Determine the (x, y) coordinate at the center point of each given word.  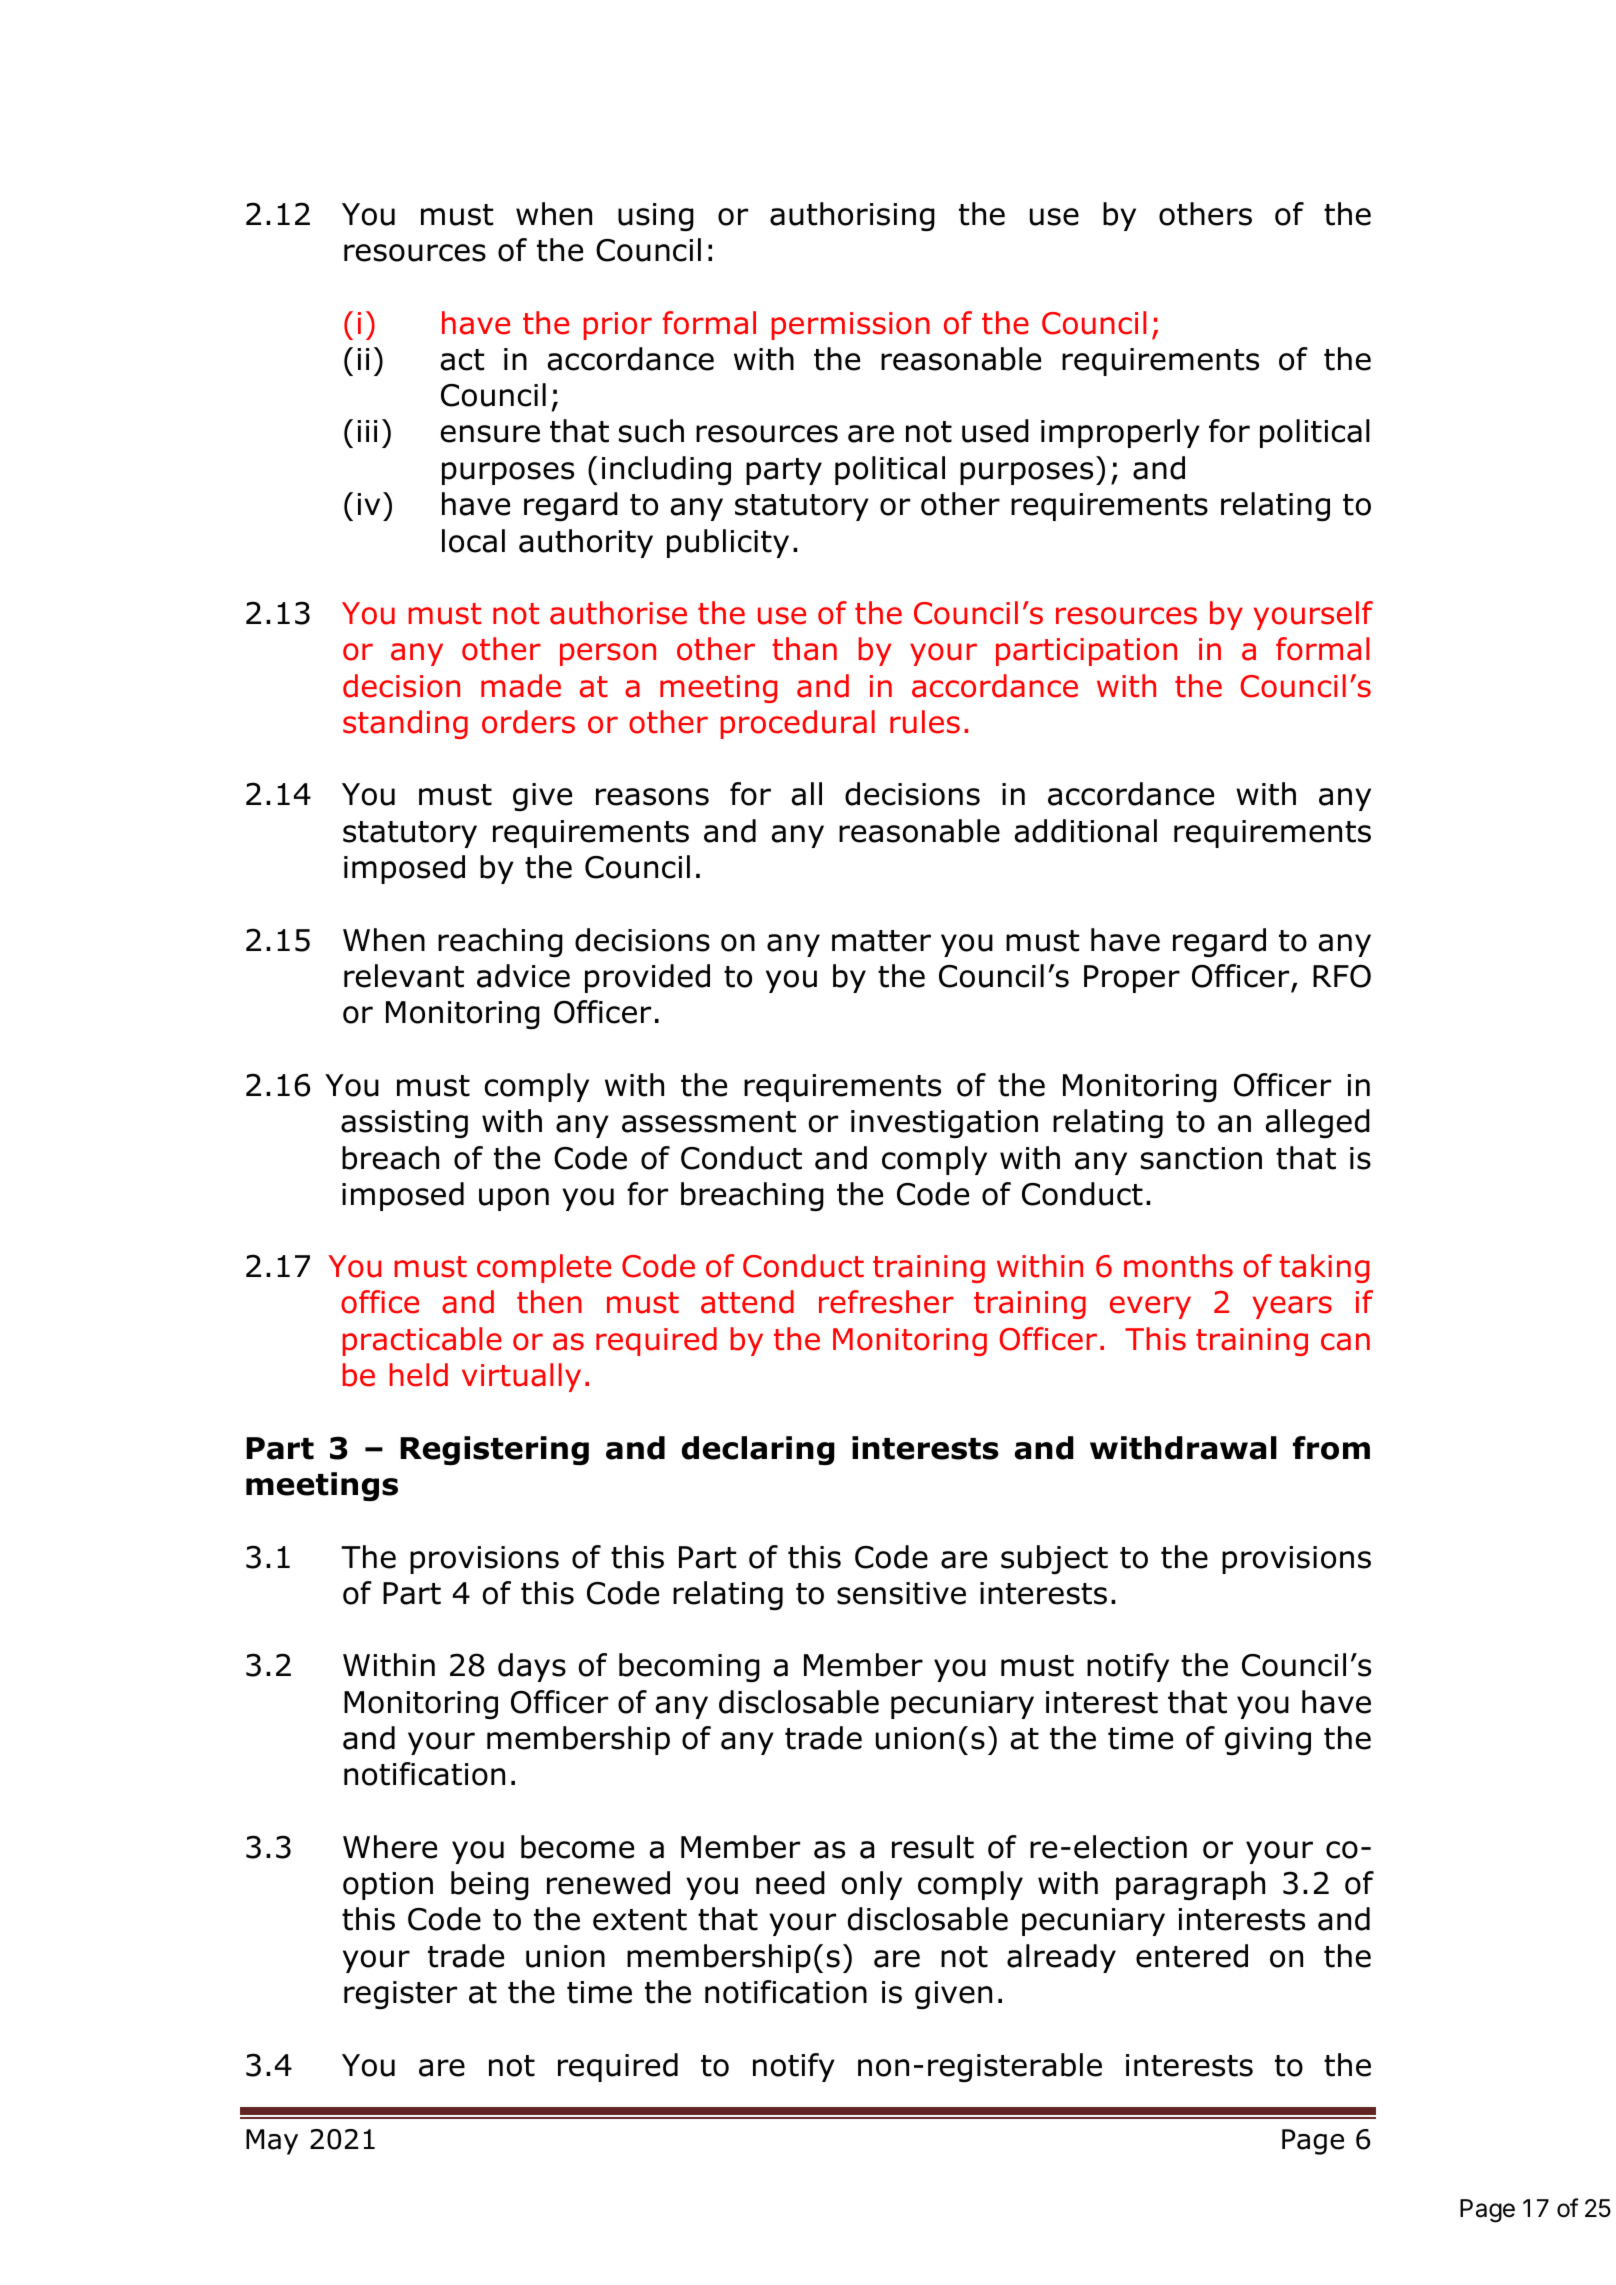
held (418, 1375)
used (995, 431)
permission (850, 326)
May (272, 2142)
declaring (758, 1450)
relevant (404, 976)
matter (881, 941)
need (790, 1883)
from (1331, 1448)
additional (1085, 831)
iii (367, 431)
